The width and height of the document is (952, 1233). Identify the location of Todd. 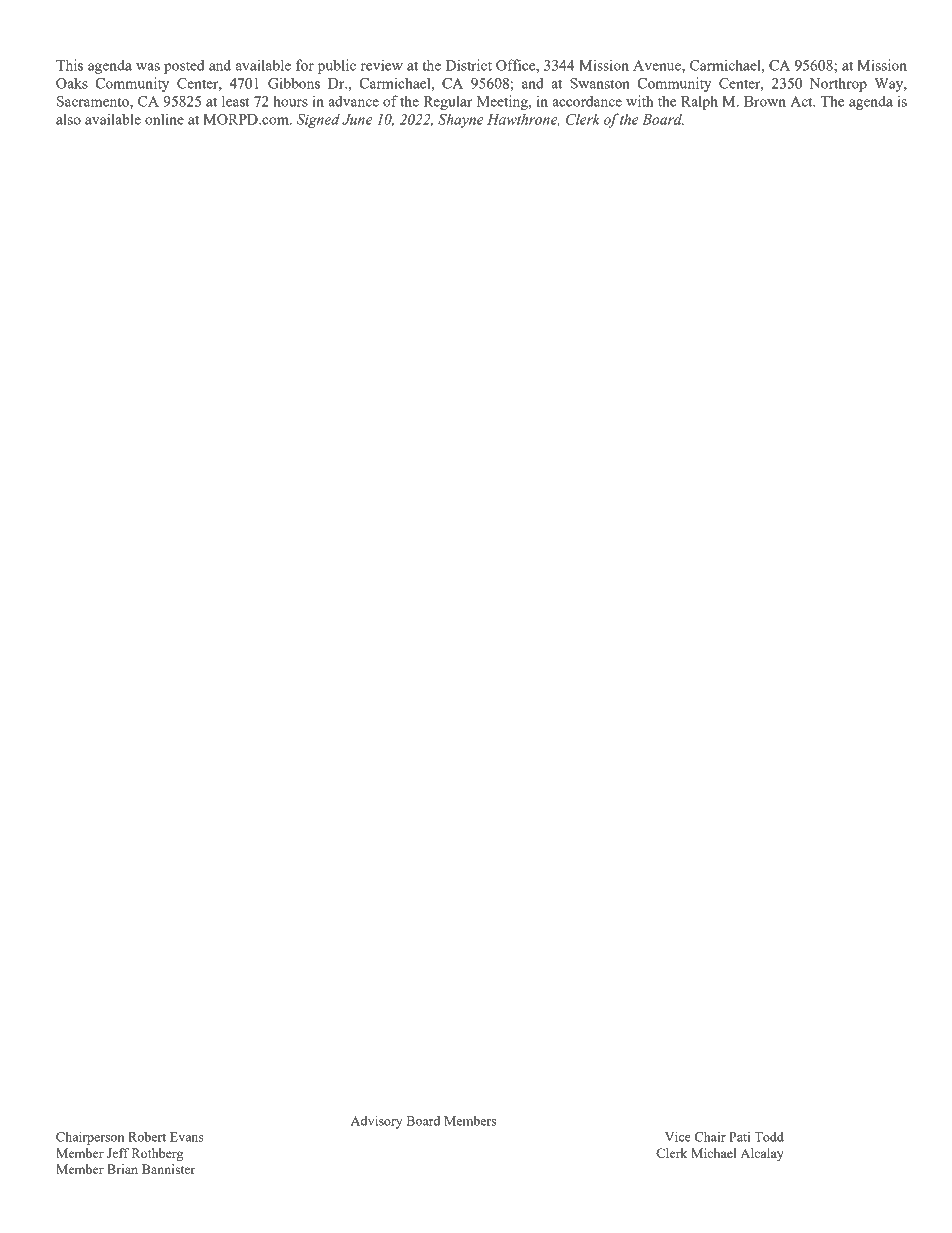
(769, 1136).
